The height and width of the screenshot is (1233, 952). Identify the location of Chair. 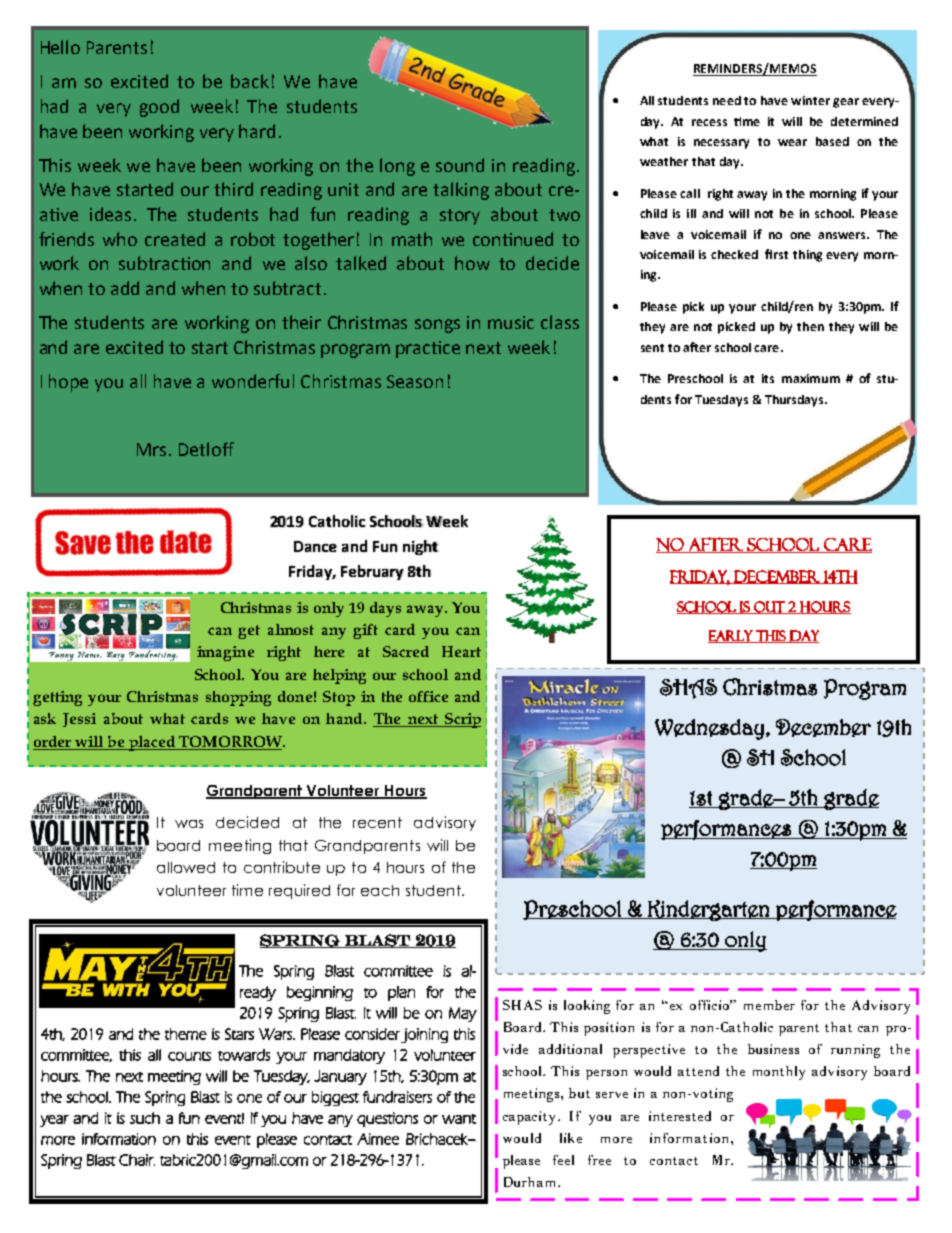
(137, 1160).
